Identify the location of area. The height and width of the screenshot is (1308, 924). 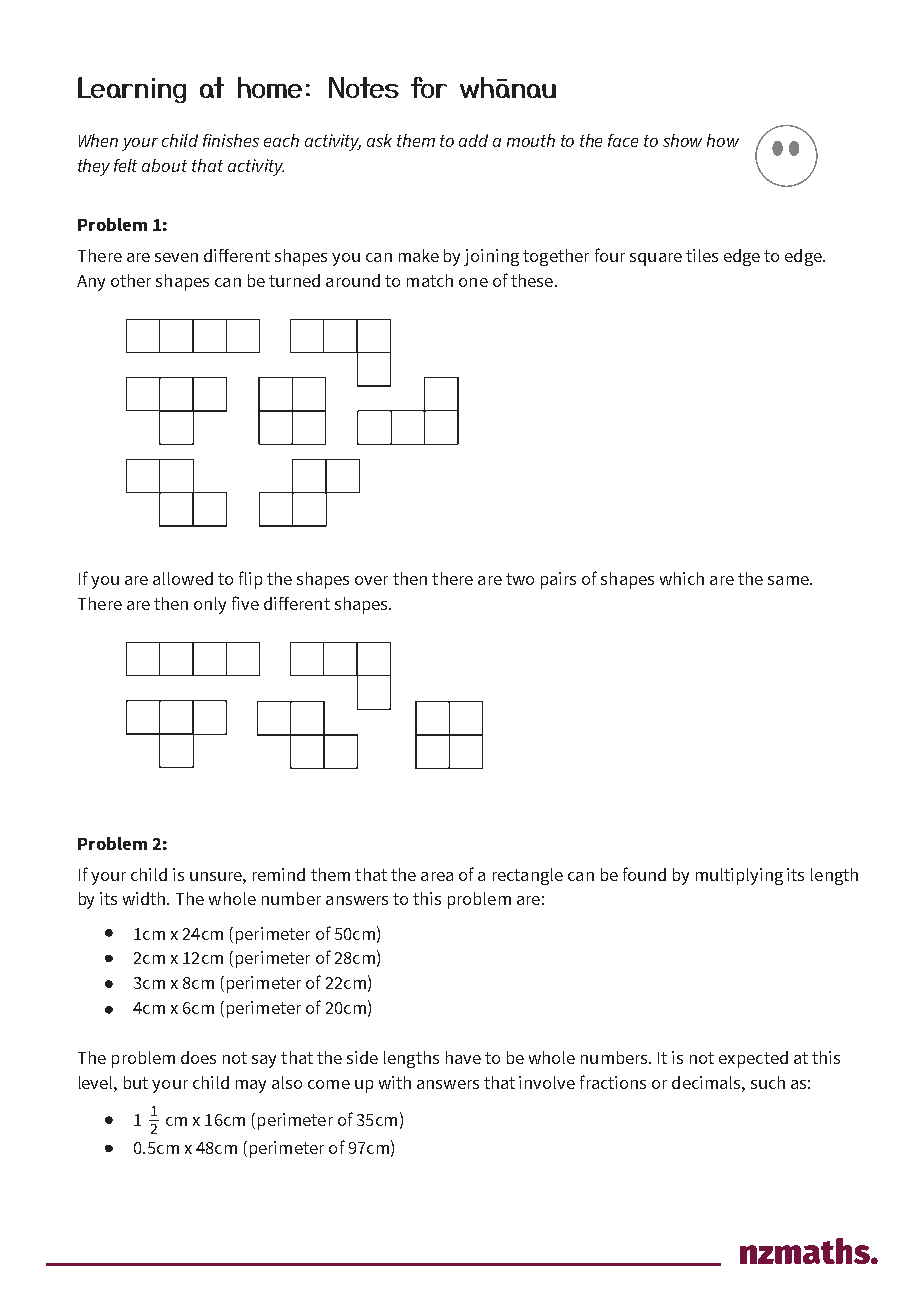
(437, 876).
